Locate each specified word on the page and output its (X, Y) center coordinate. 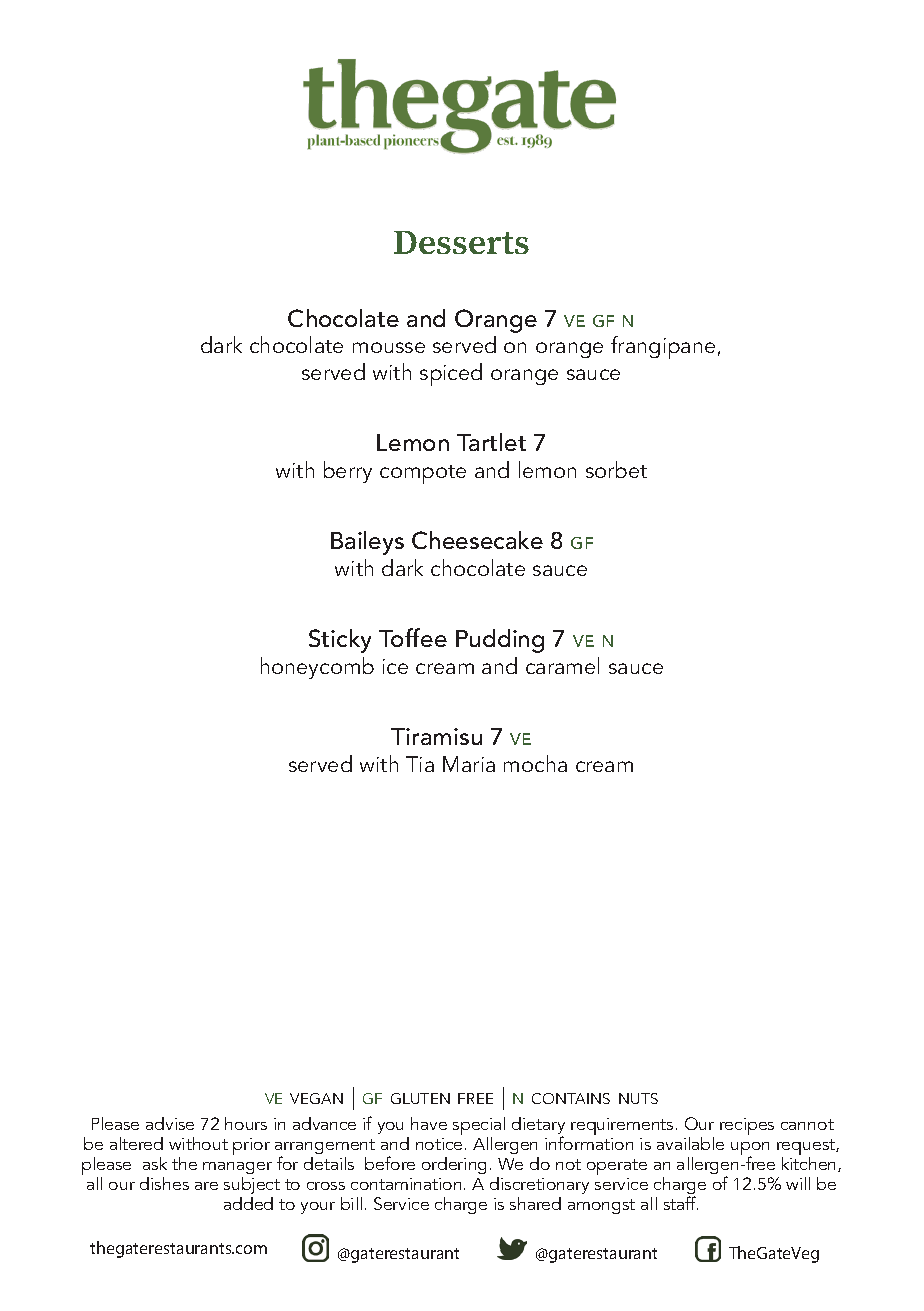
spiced (451, 374)
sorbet (616, 469)
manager (237, 1168)
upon (750, 1150)
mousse (389, 347)
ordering (454, 1165)
